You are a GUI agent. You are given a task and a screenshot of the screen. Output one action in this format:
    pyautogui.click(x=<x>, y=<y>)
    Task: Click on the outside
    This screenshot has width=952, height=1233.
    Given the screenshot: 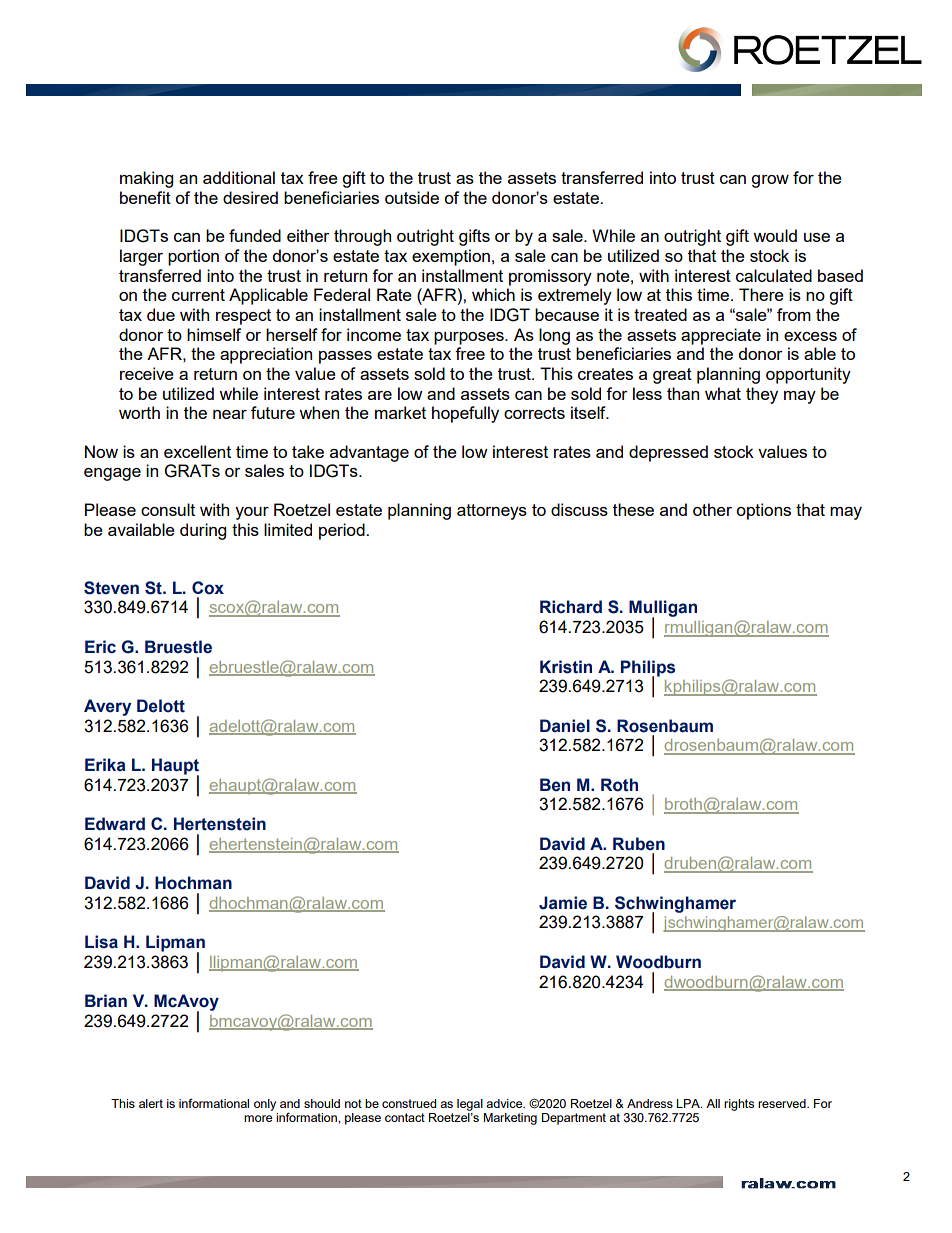 What is the action you would take?
    pyautogui.click(x=412, y=197)
